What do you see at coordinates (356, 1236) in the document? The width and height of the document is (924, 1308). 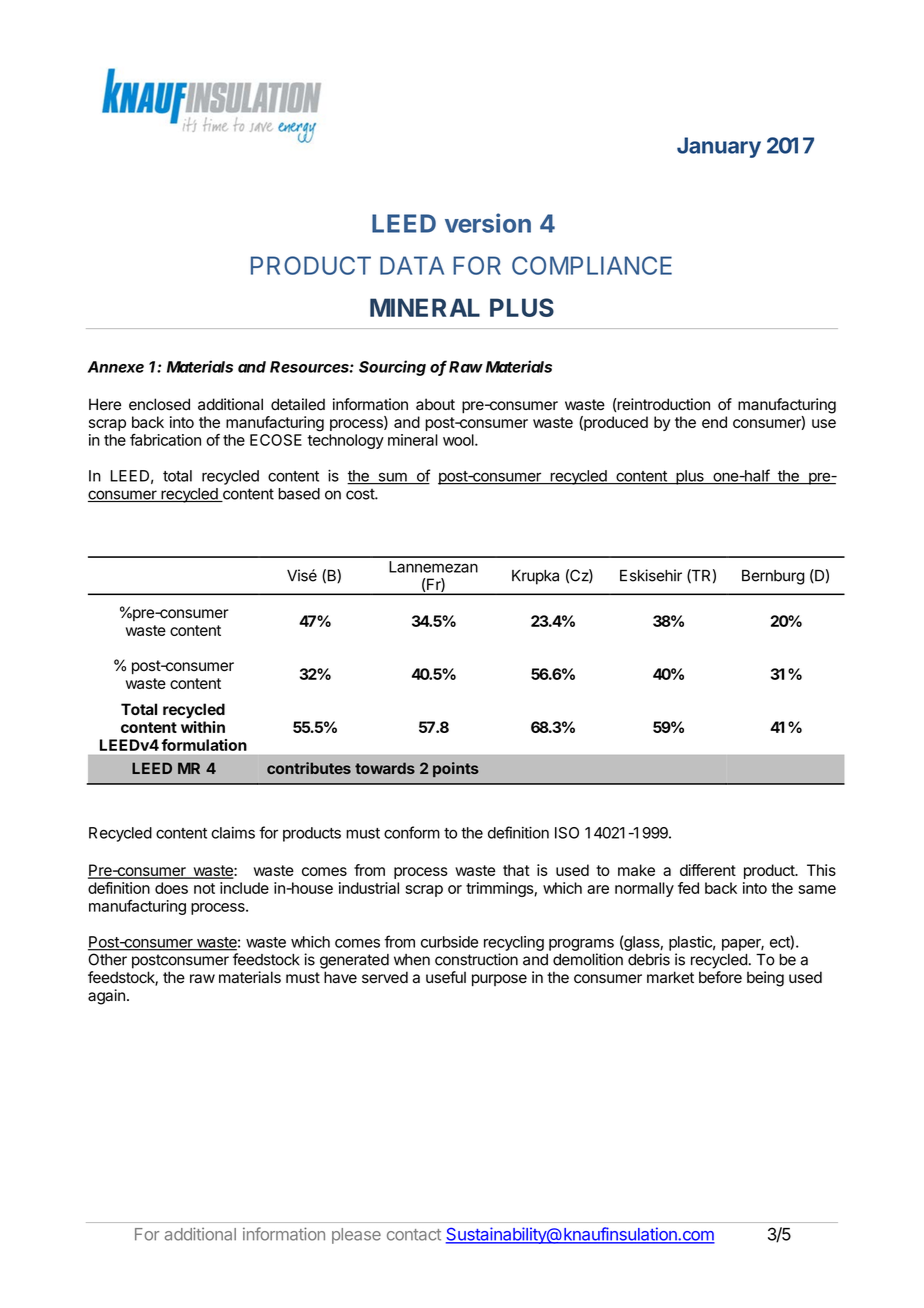 I see `please` at bounding box center [356, 1236].
